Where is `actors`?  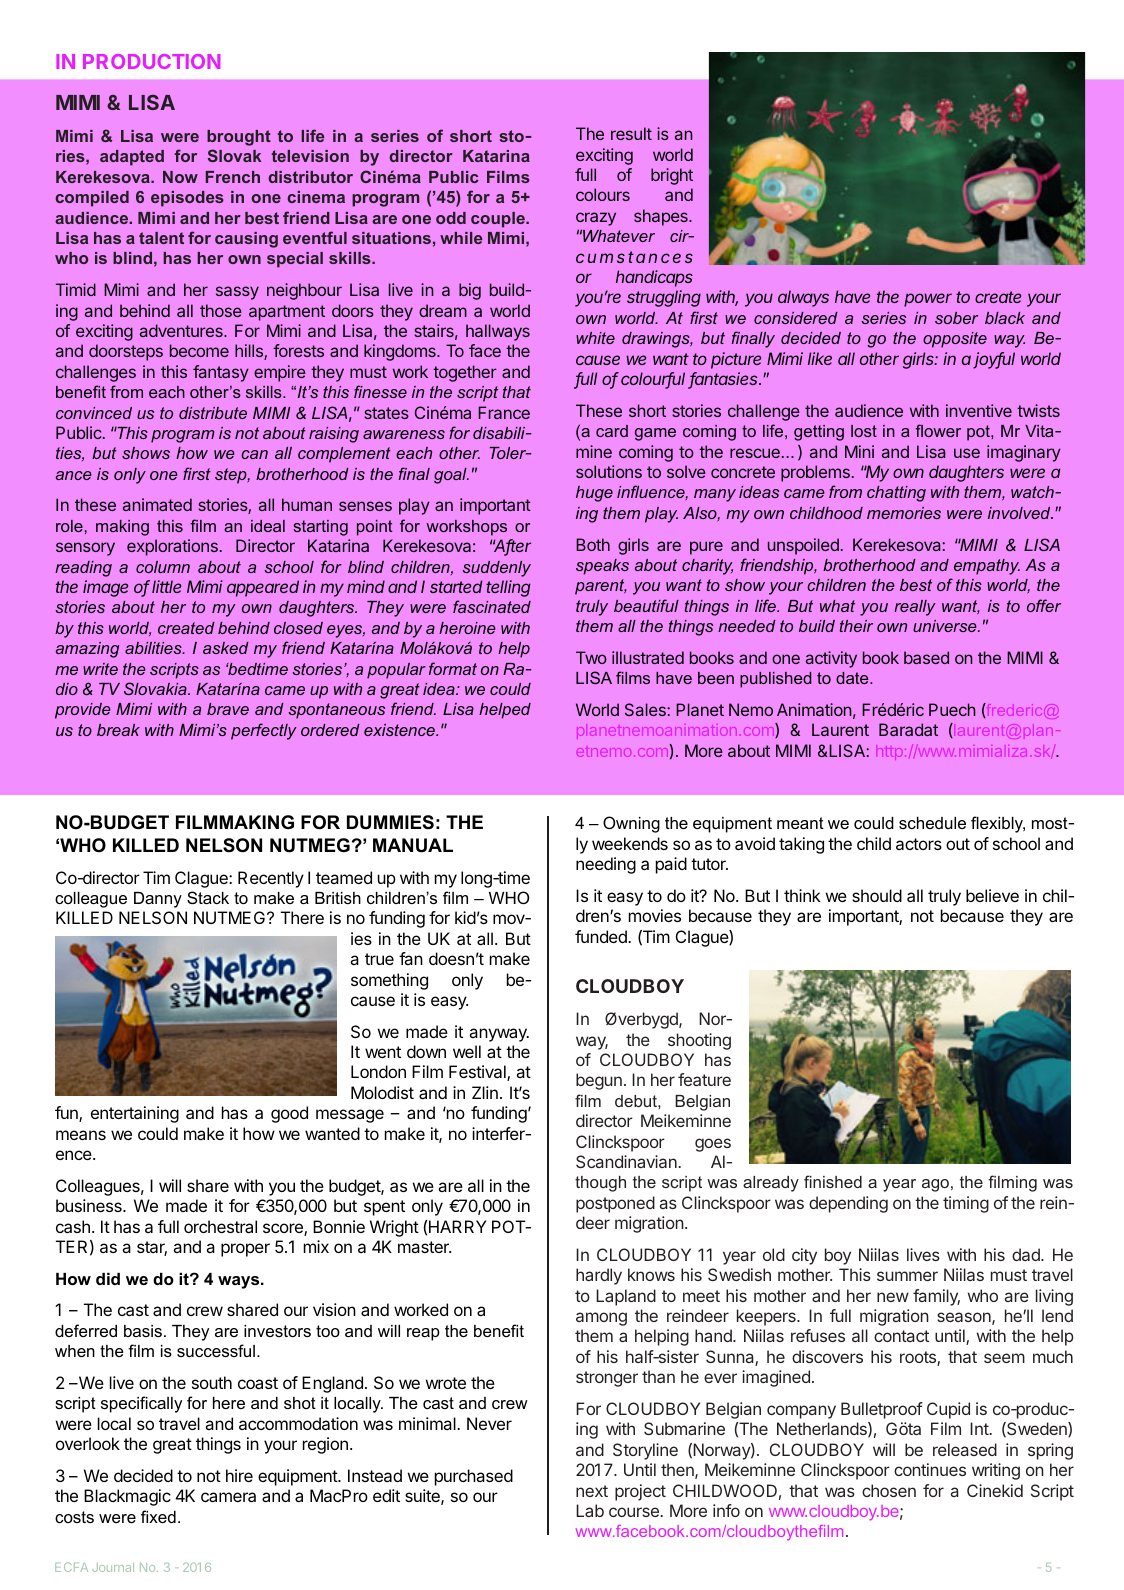
actors is located at coordinates (919, 844).
